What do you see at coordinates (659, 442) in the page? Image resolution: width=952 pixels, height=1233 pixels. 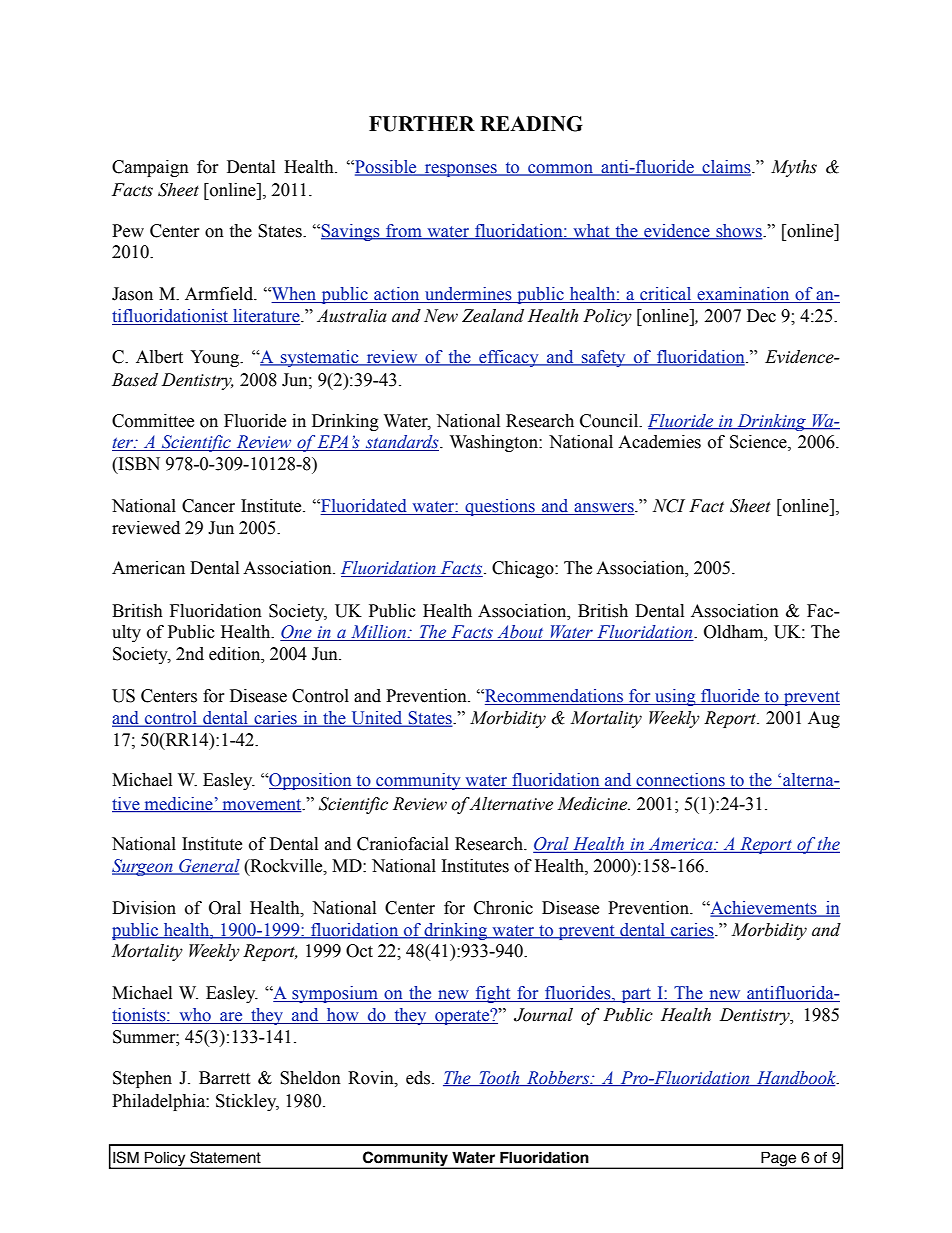 I see `Academies` at bounding box center [659, 442].
